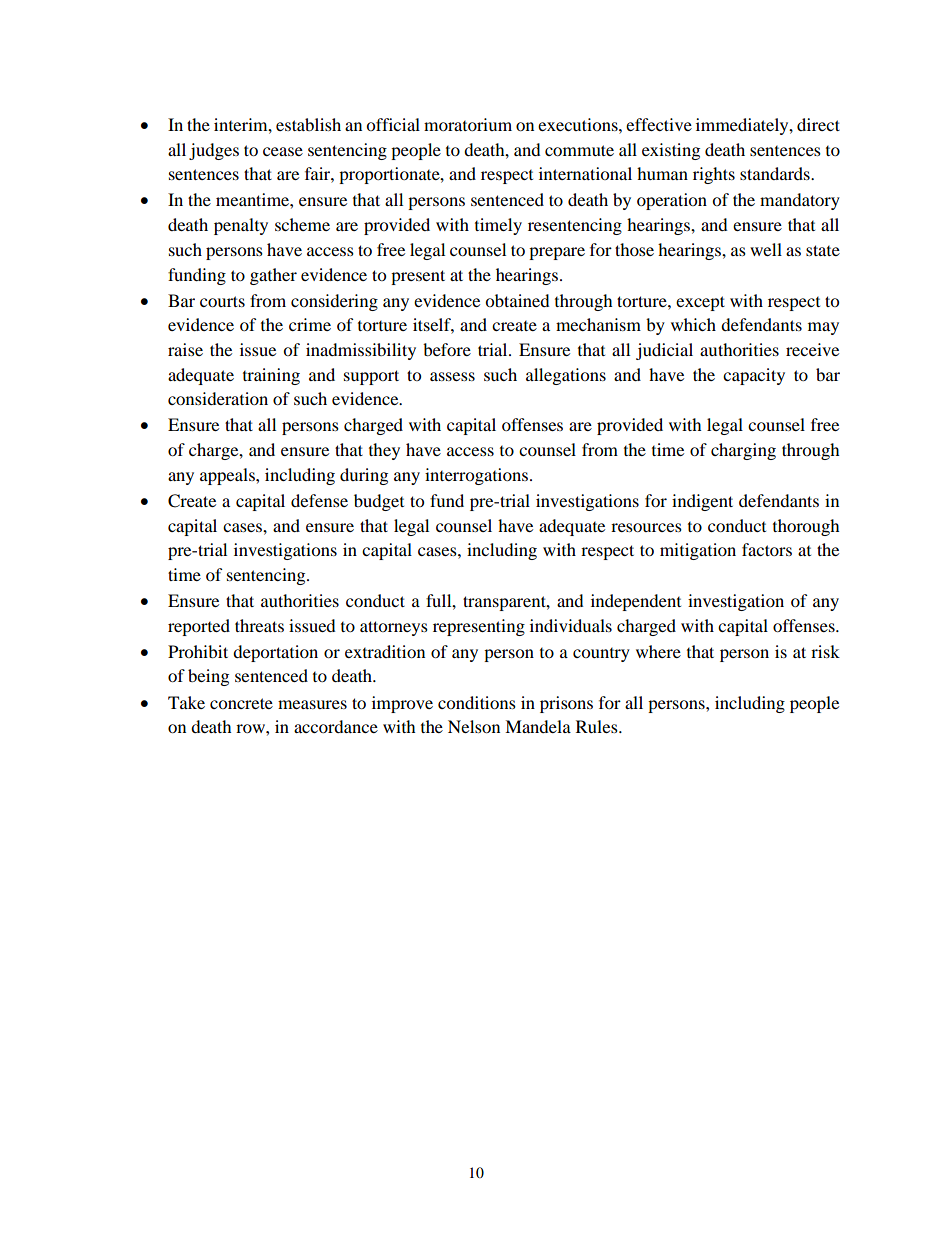  What do you see at coordinates (218, 398) in the page?
I see `consideration` at bounding box center [218, 398].
